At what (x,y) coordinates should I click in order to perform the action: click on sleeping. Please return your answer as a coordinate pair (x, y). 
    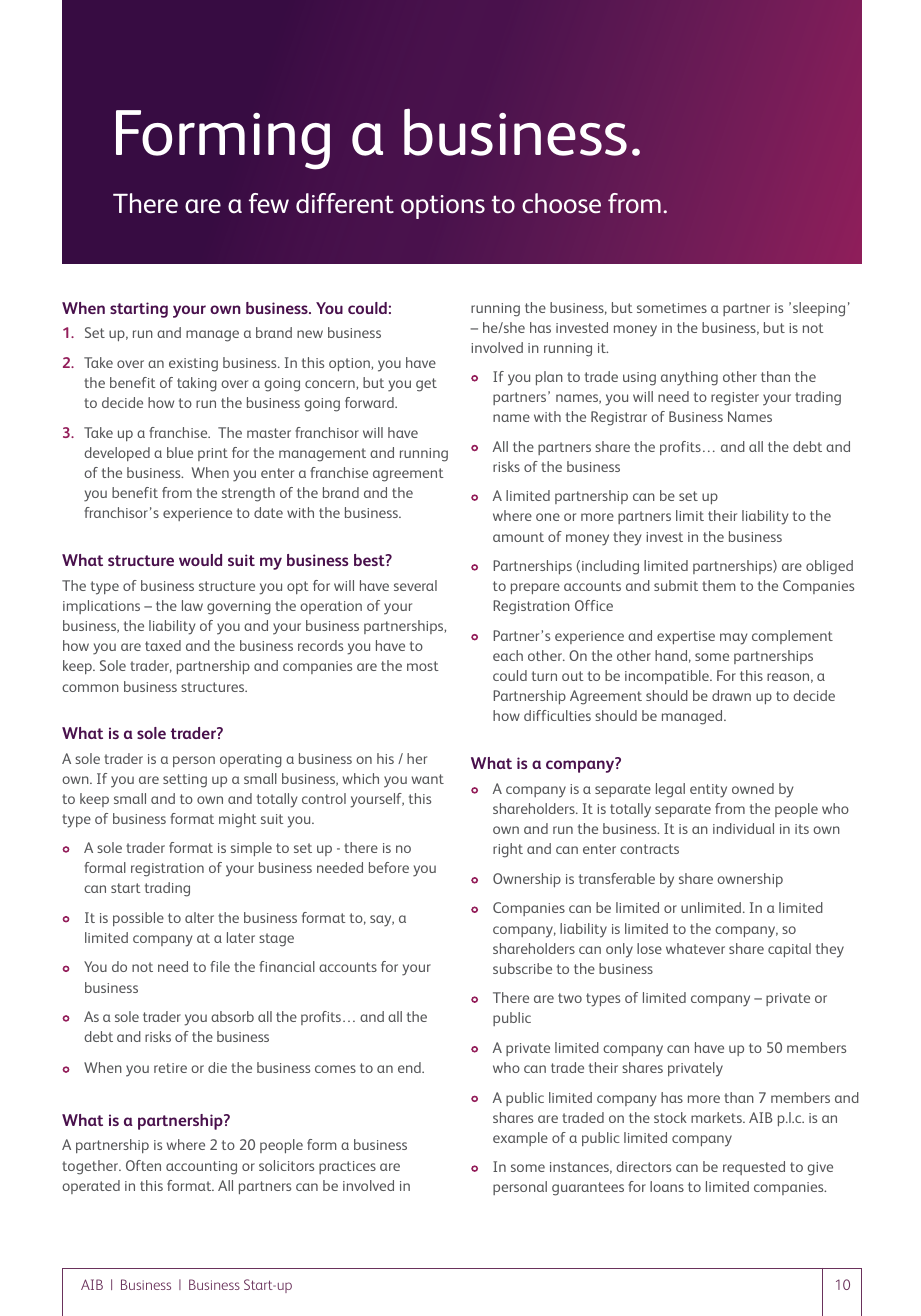
    Looking at the image, I should click on (819, 309).
